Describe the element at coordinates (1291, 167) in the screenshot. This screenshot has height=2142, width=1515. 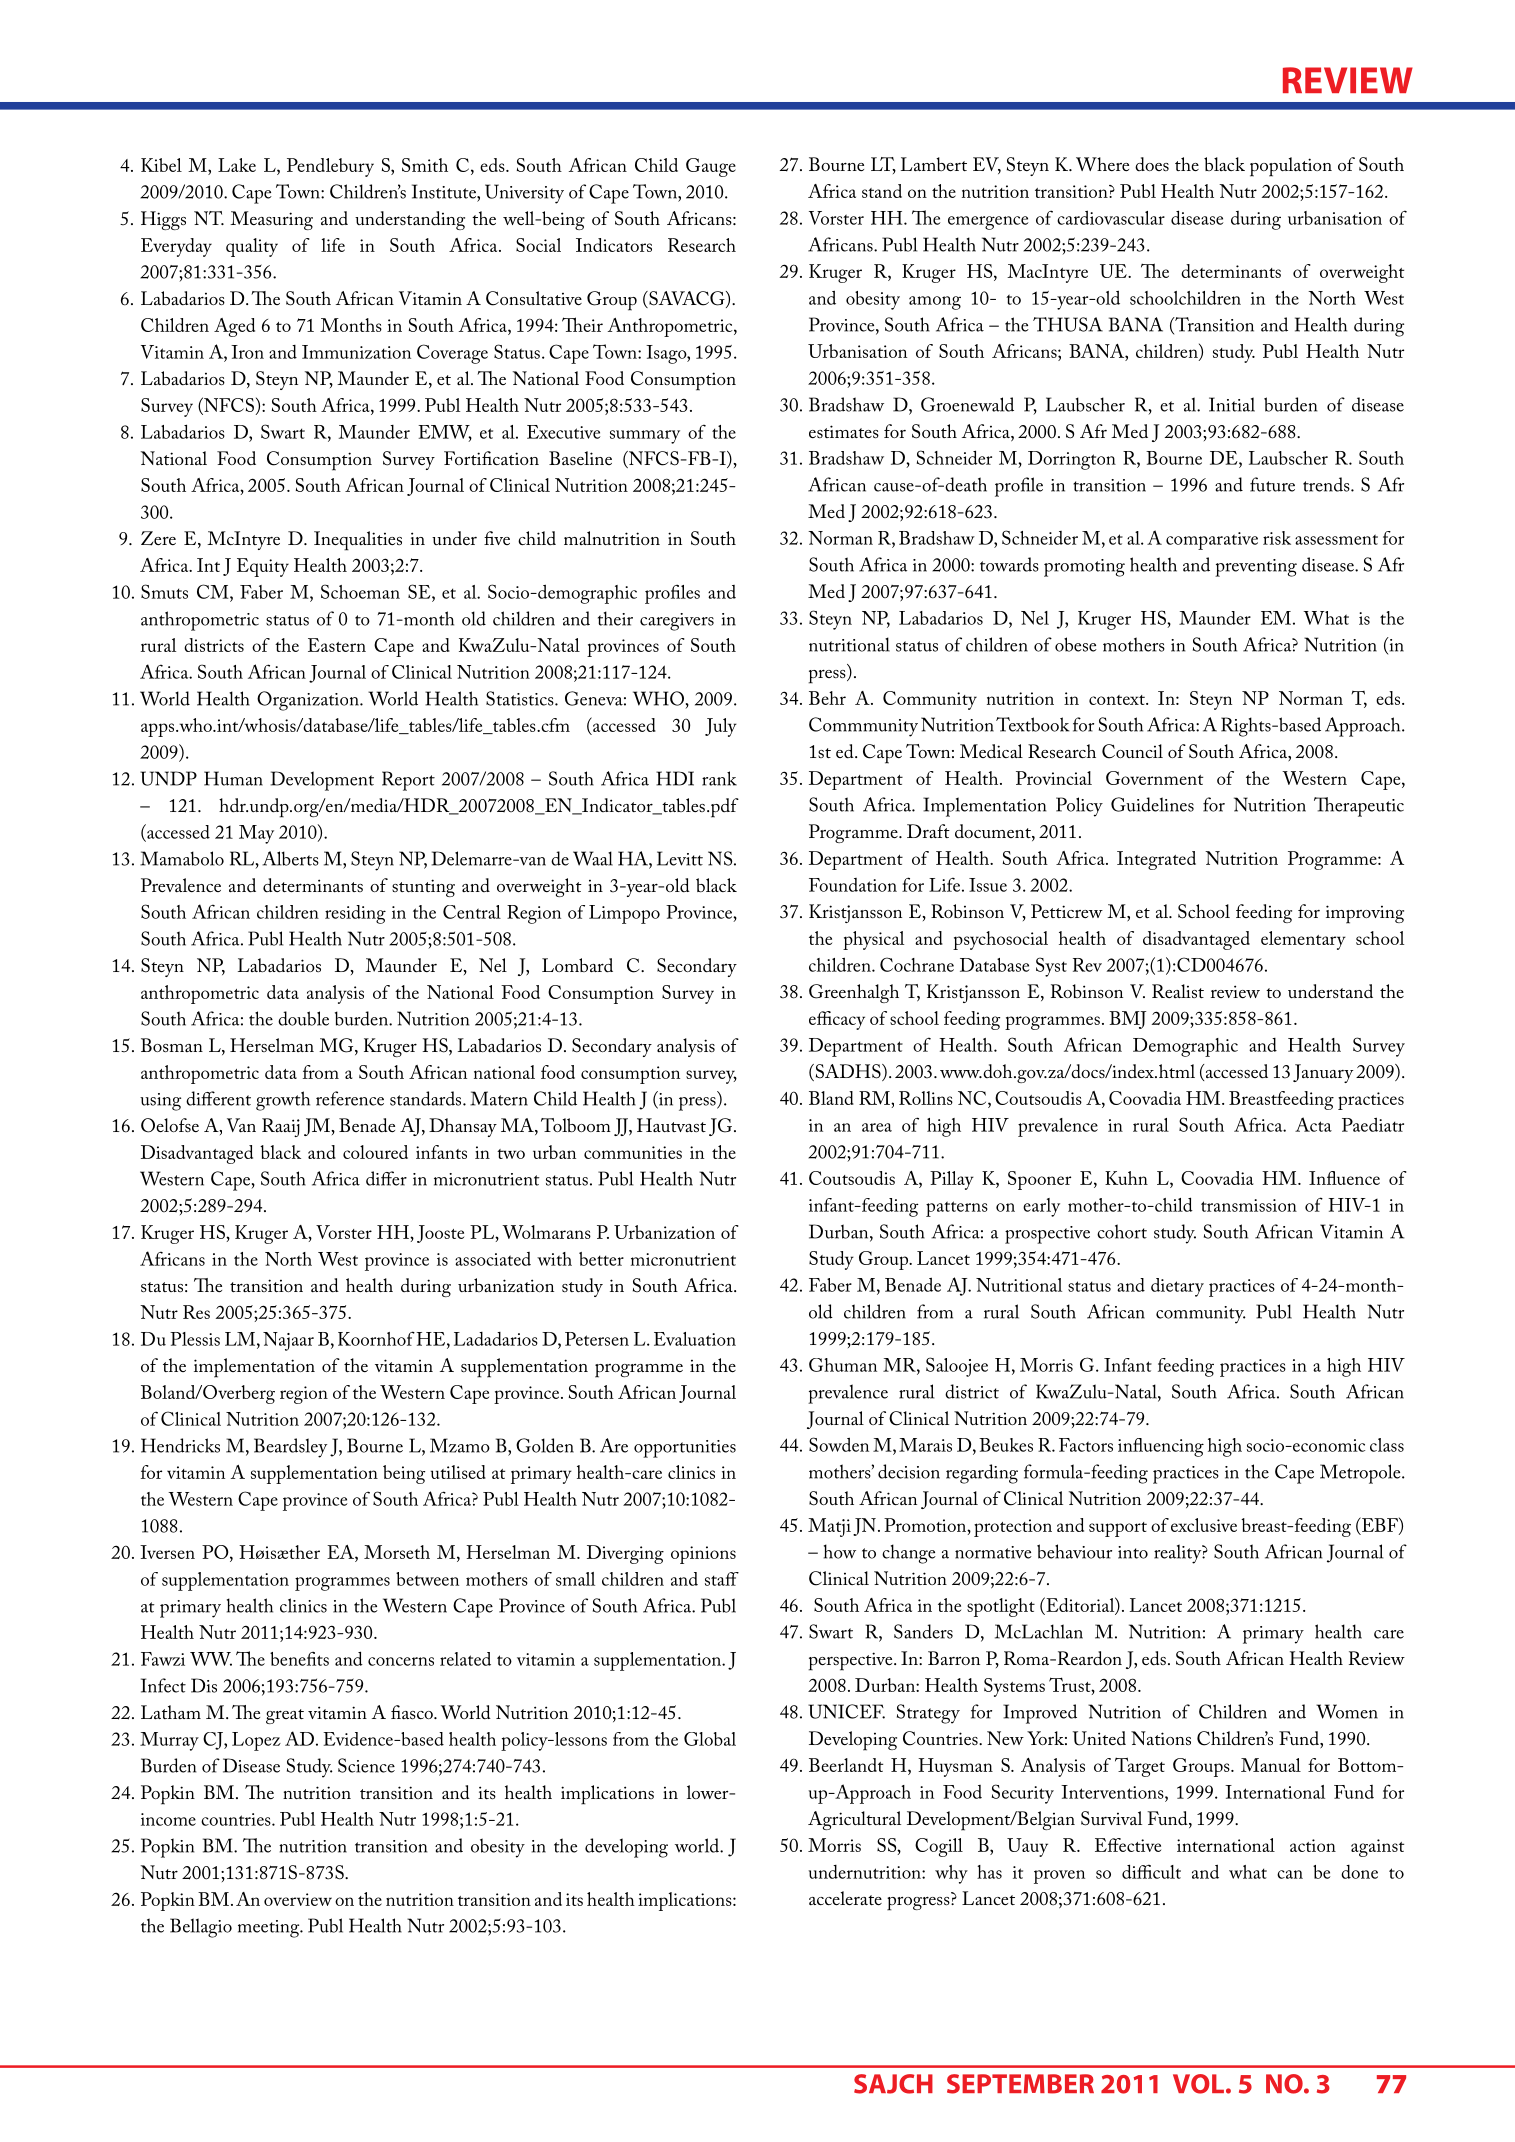
I see `population` at that location.
